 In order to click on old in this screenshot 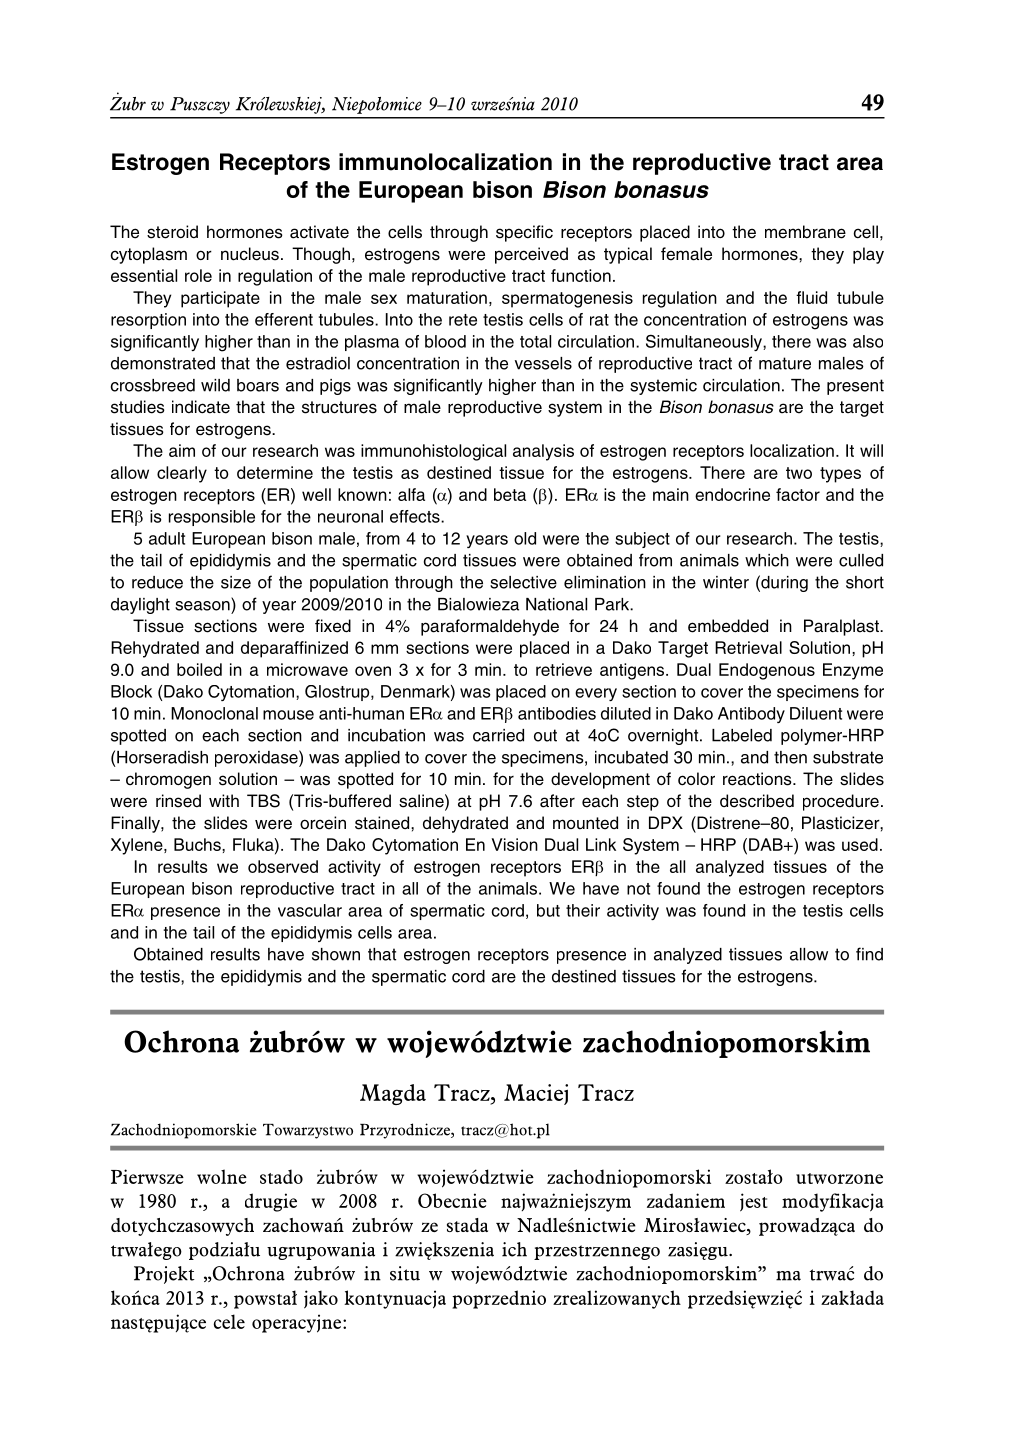, I will do `click(525, 538)`.
